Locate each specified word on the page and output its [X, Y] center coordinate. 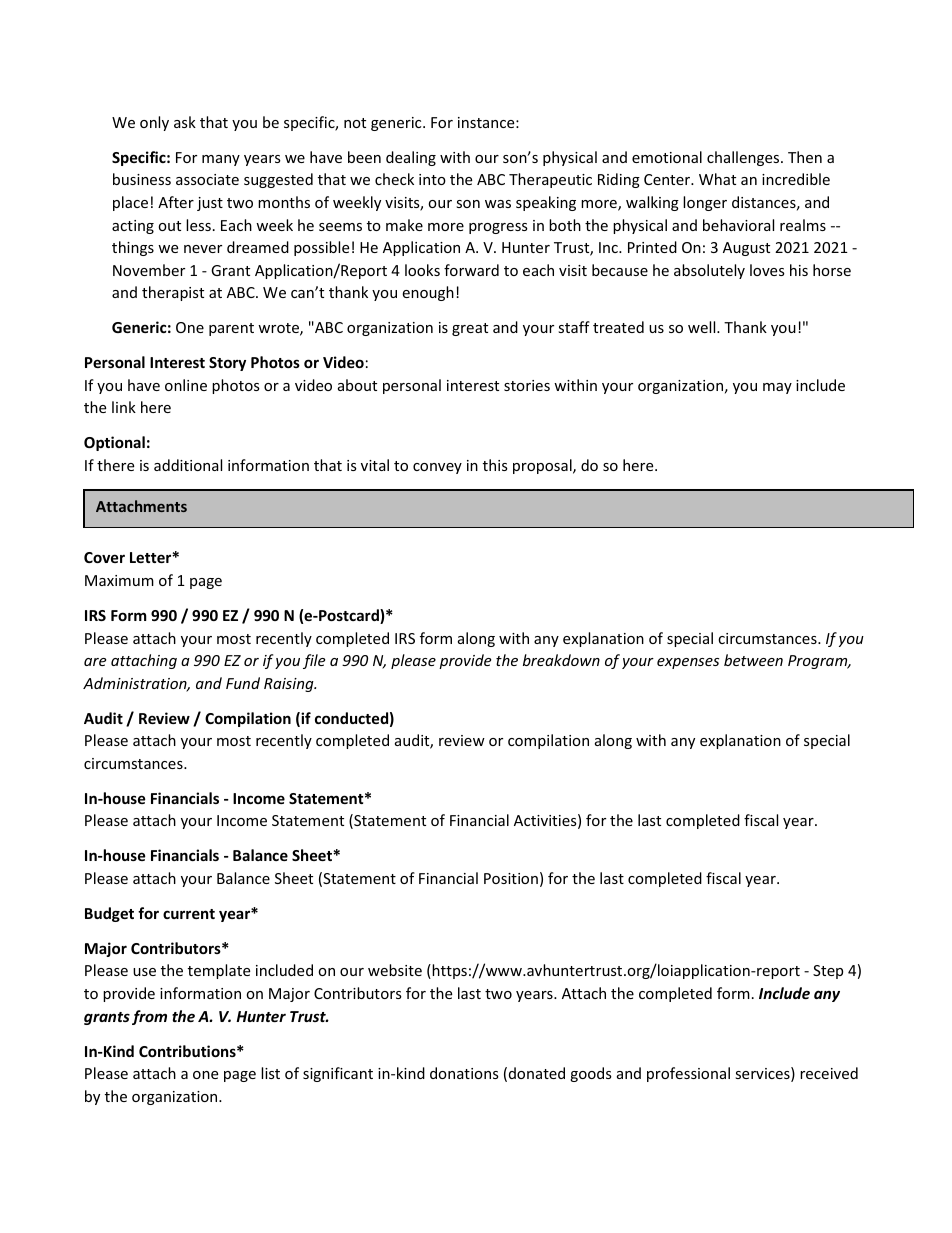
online [186, 385]
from [149, 1017]
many [221, 160]
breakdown [561, 660]
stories [527, 385]
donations [464, 1073]
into [432, 179]
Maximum [119, 580]
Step [828, 972]
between [753, 660]
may [777, 388]
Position [511, 878]
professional [688, 1074]
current [189, 914]
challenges [744, 158]
